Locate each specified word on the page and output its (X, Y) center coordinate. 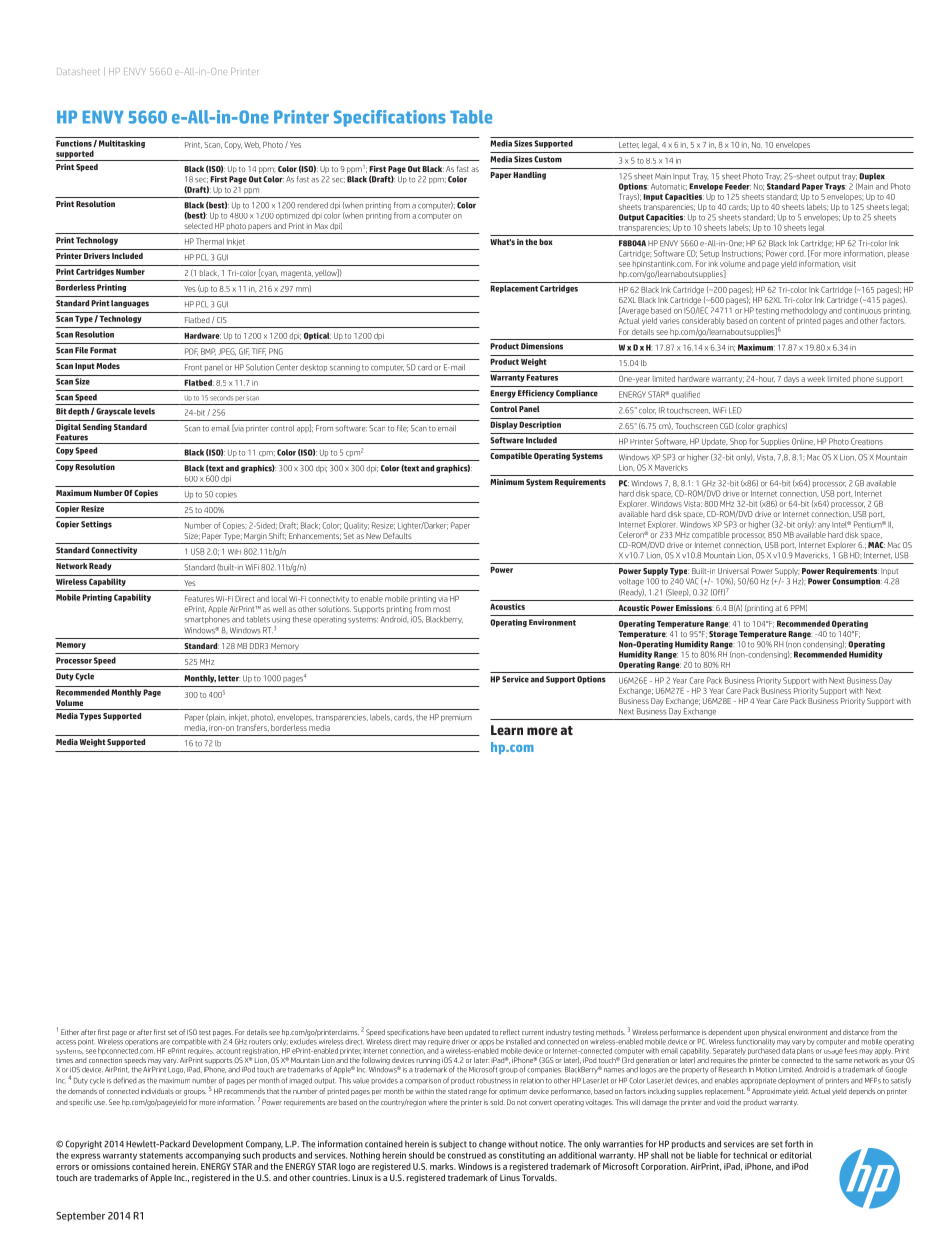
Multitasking (122, 144)
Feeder (738, 186)
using (281, 620)
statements (161, 1155)
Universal (733, 571)
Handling (529, 176)
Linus (510, 1177)
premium (456, 718)
